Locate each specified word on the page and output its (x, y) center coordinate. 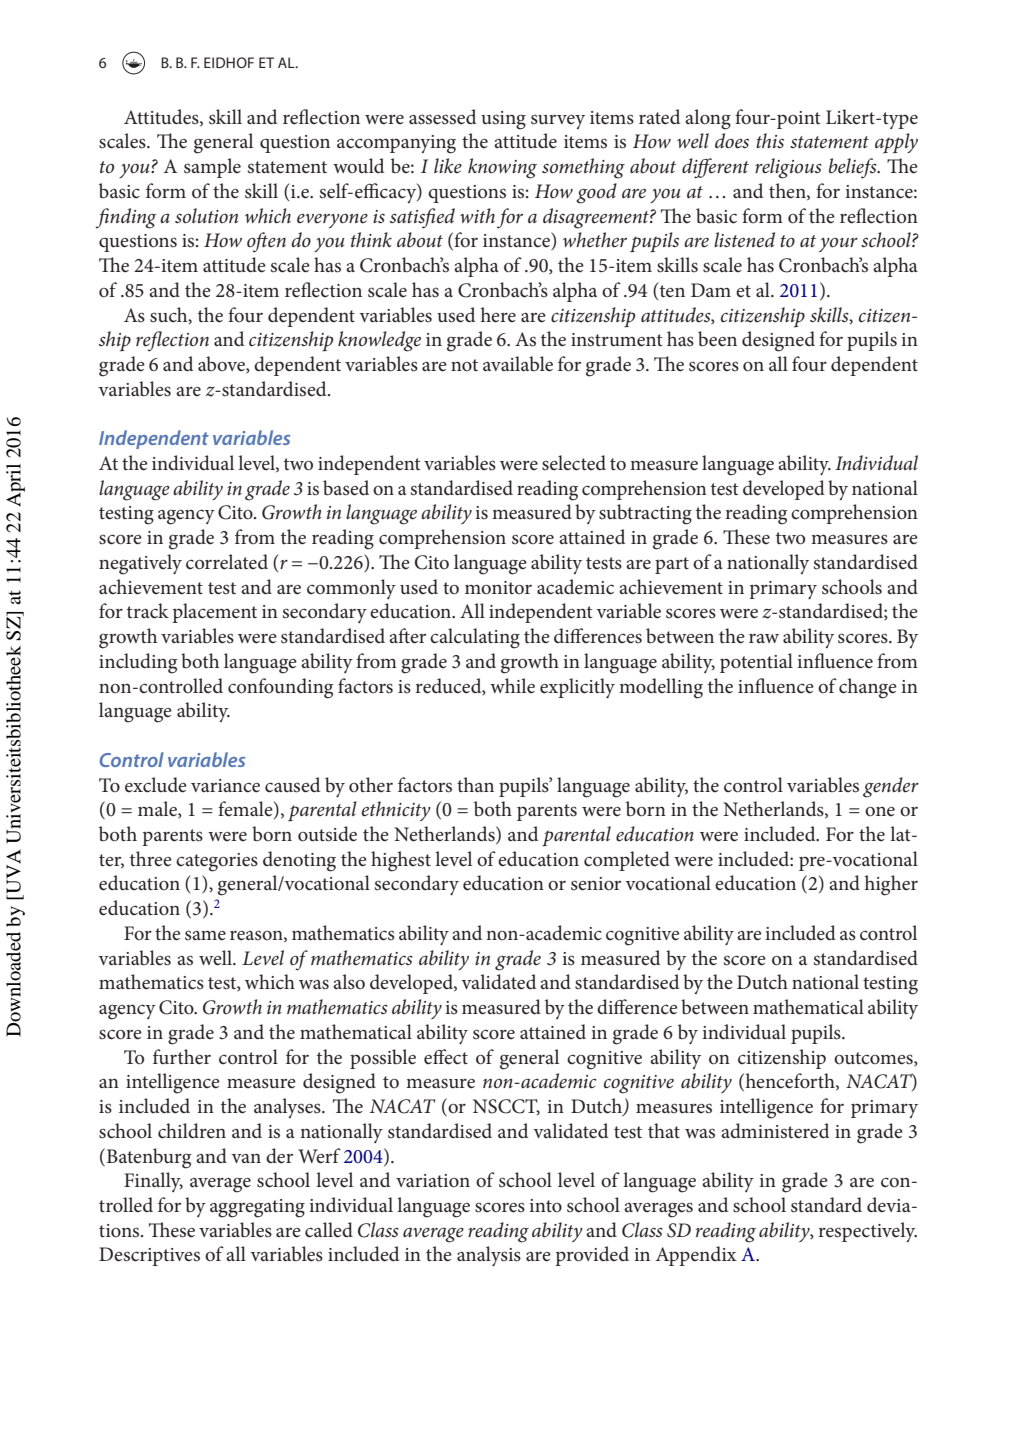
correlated (227, 562)
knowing (502, 168)
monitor (498, 587)
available (518, 364)
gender (891, 787)
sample (212, 168)
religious (788, 168)
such (170, 315)
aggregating (257, 1208)
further (182, 1057)
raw (764, 638)
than (475, 784)
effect (446, 1057)
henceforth (790, 1082)
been (717, 339)
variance (225, 786)
